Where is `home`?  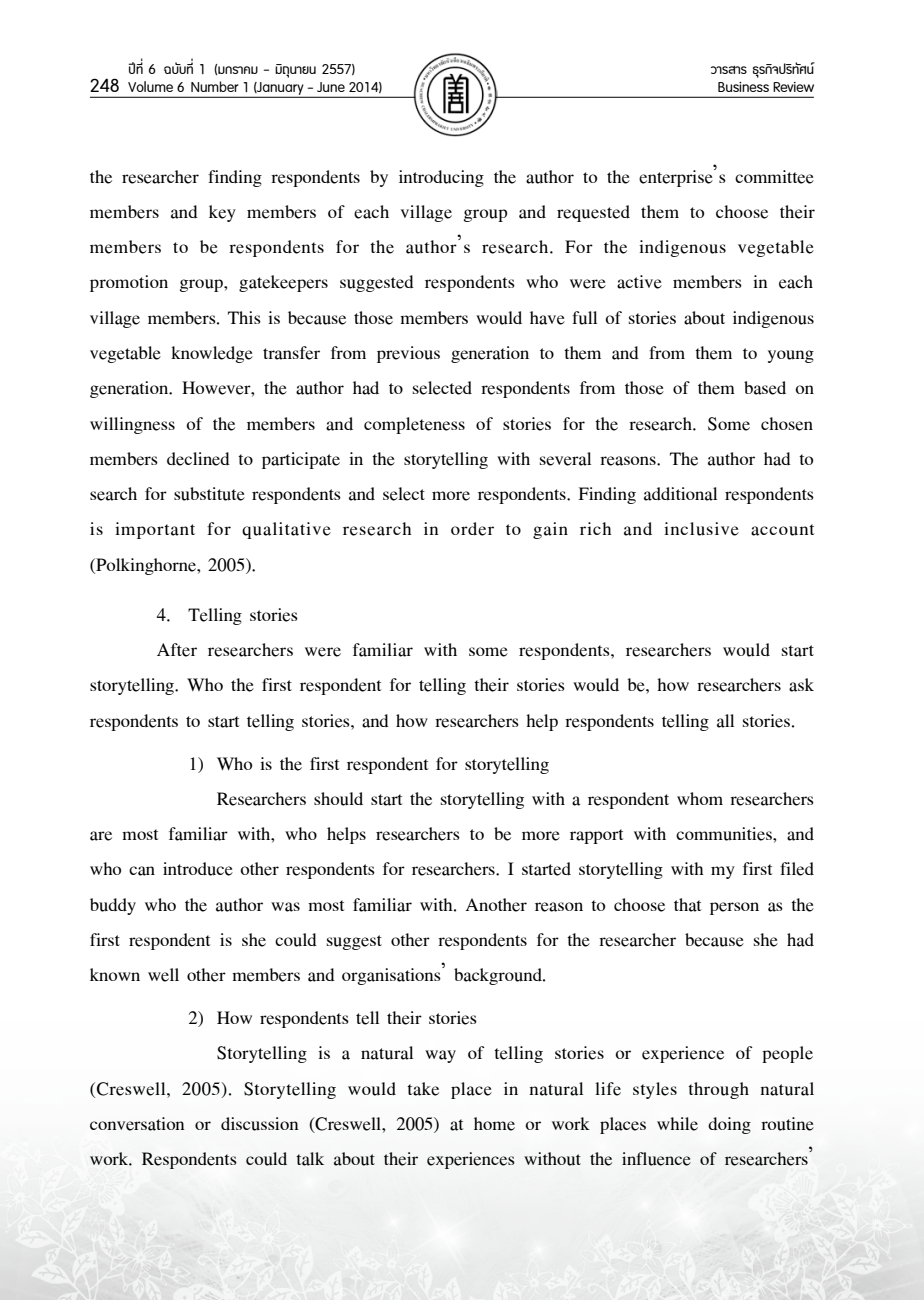 home is located at coordinates (494, 1124).
